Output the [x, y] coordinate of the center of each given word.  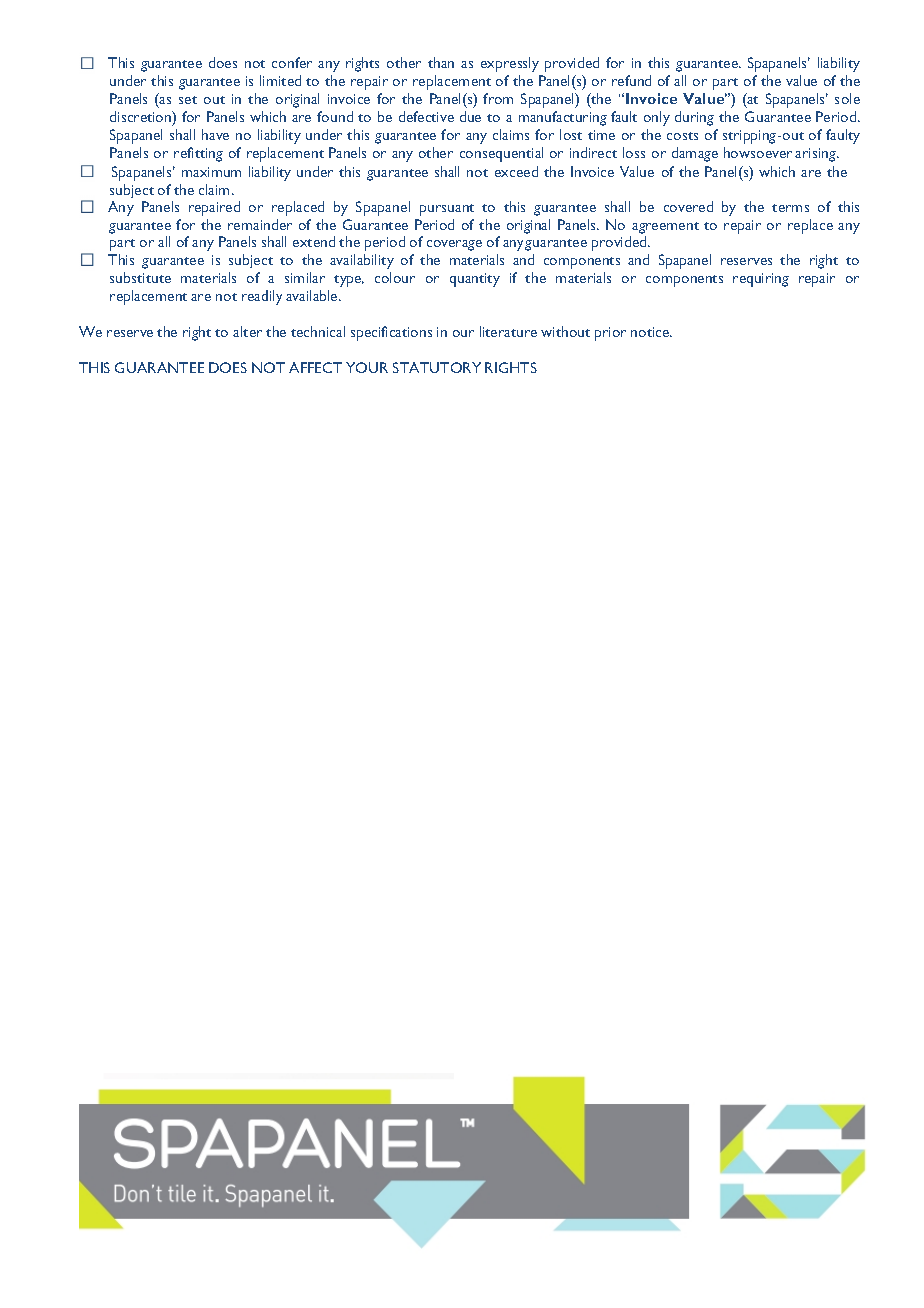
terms [790, 208]
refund [631, 80]
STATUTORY [437, 367]
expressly [510, 64]
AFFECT [315, 367]
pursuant [447, 210]
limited [280, 80]
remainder [260, 224]
